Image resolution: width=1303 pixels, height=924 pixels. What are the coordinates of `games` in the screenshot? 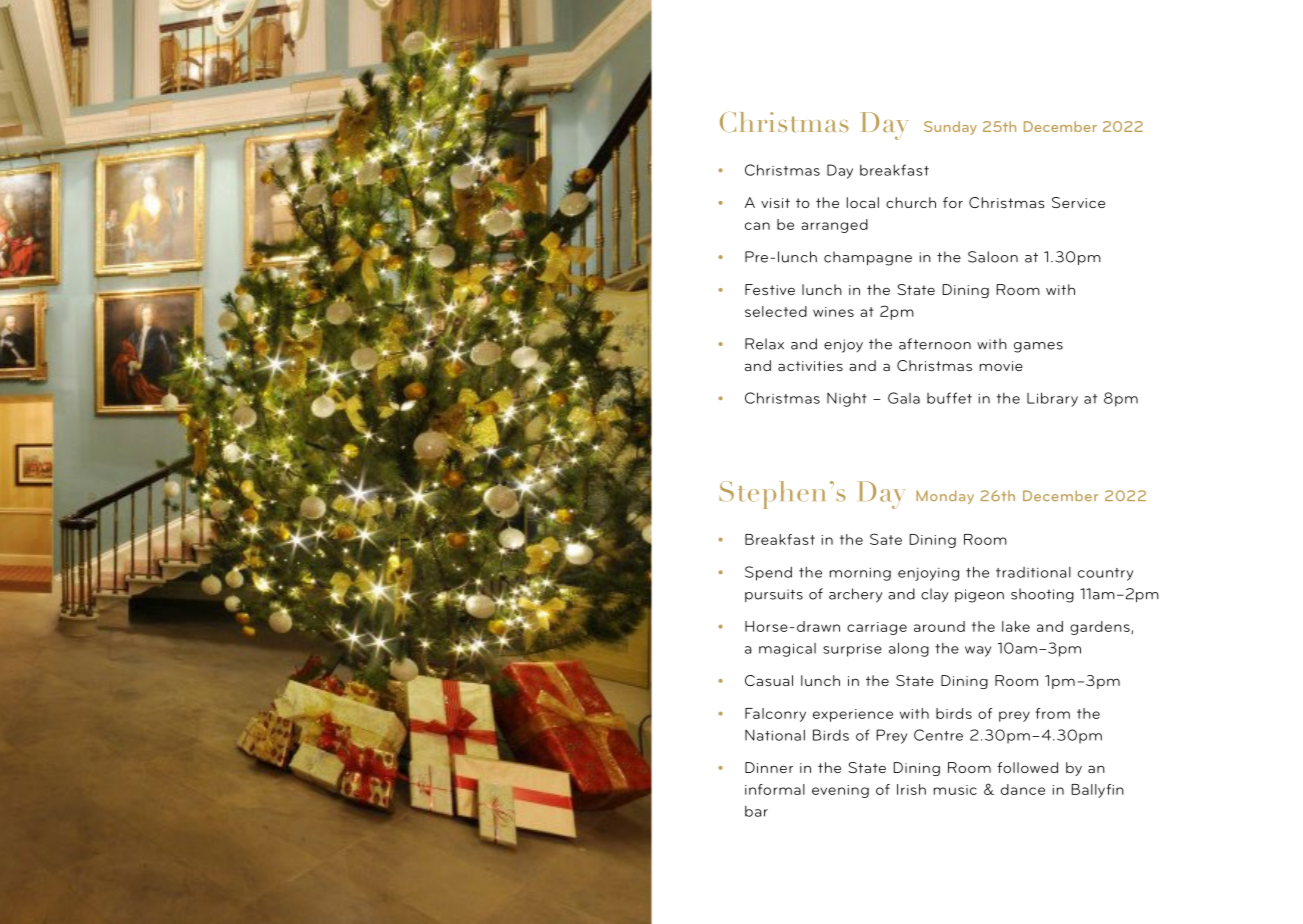 It's located at (1038, 347).
